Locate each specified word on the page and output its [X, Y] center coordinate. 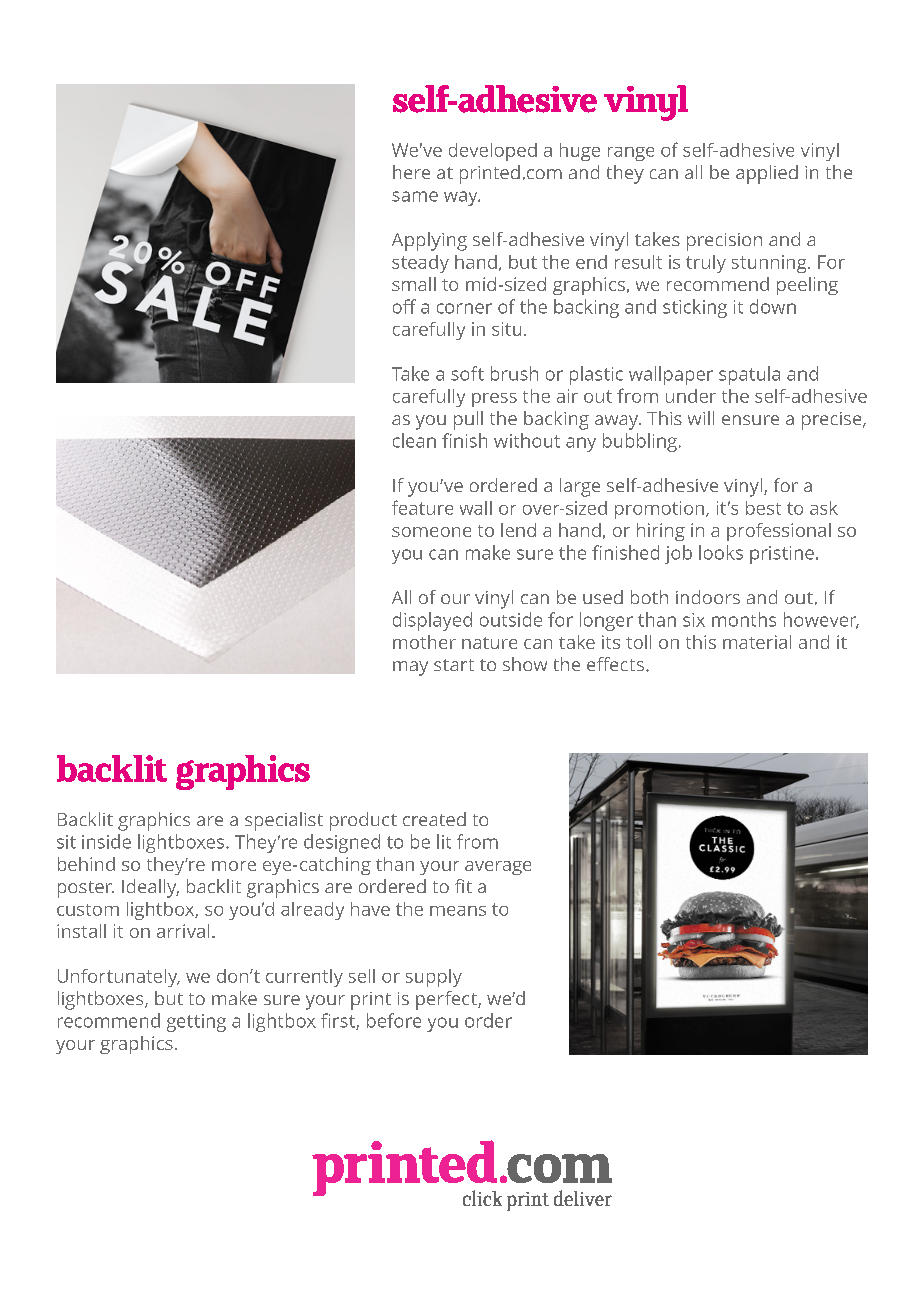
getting [196, 1023]
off [404, 306]
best [763, 508]
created [434, 819]
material [757, 642]
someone [431, 532]
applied [767, 174]
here [411, 172]
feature [422, 507]
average [498, 868]
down [773, 306]
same [415, 196]
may [410, 668]
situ [506, 329]
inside [106, 841]
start [454, 665]
